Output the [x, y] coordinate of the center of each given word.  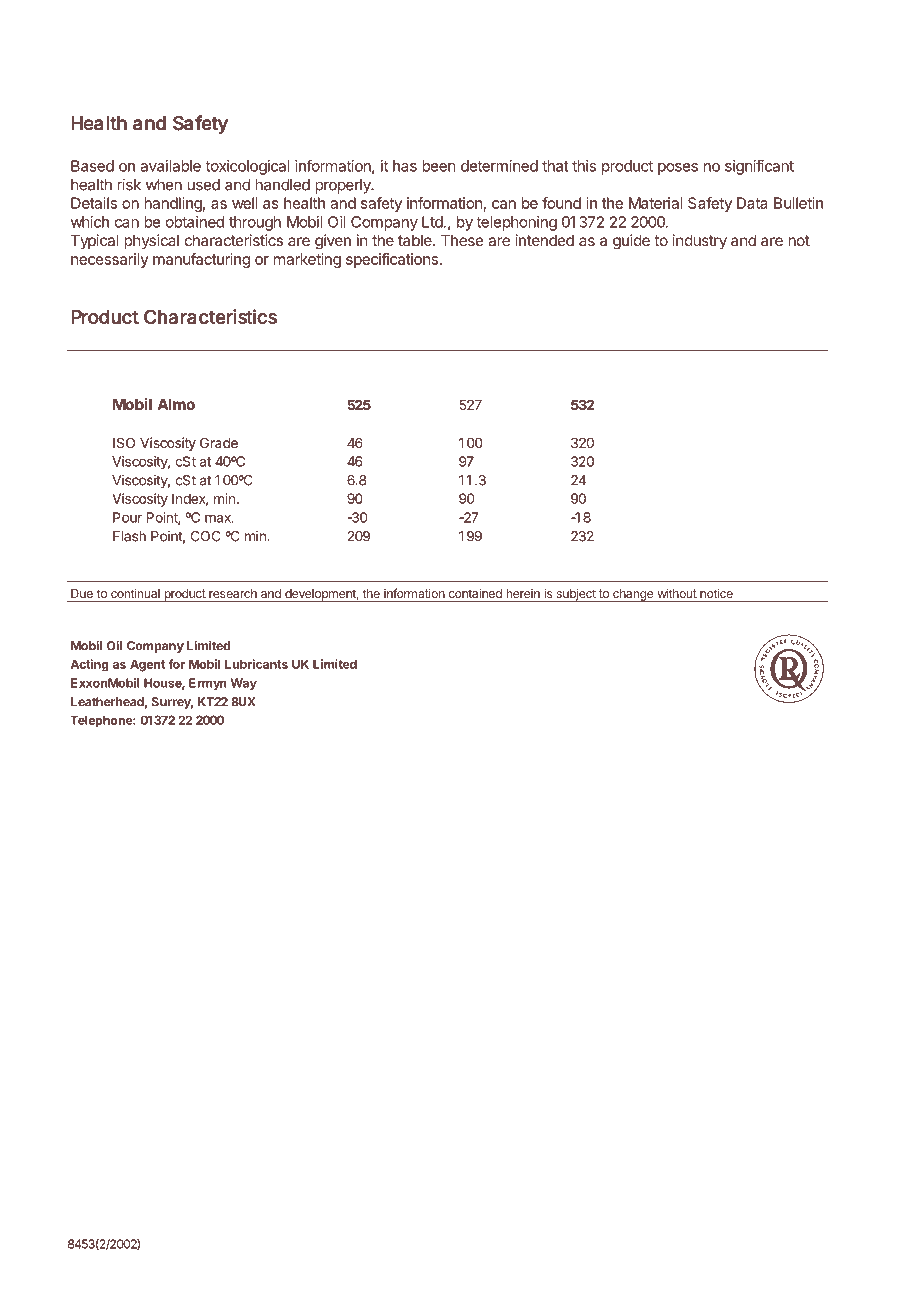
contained [475, 594]
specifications [392, 260]
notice [716, 594]
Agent [147, 665]
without [676, 594]
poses [678, 169]
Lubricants [256, 664]
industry [700, 241]
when [164, 185]
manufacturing [201, 260]
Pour [127, 517]
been [439, 166]
